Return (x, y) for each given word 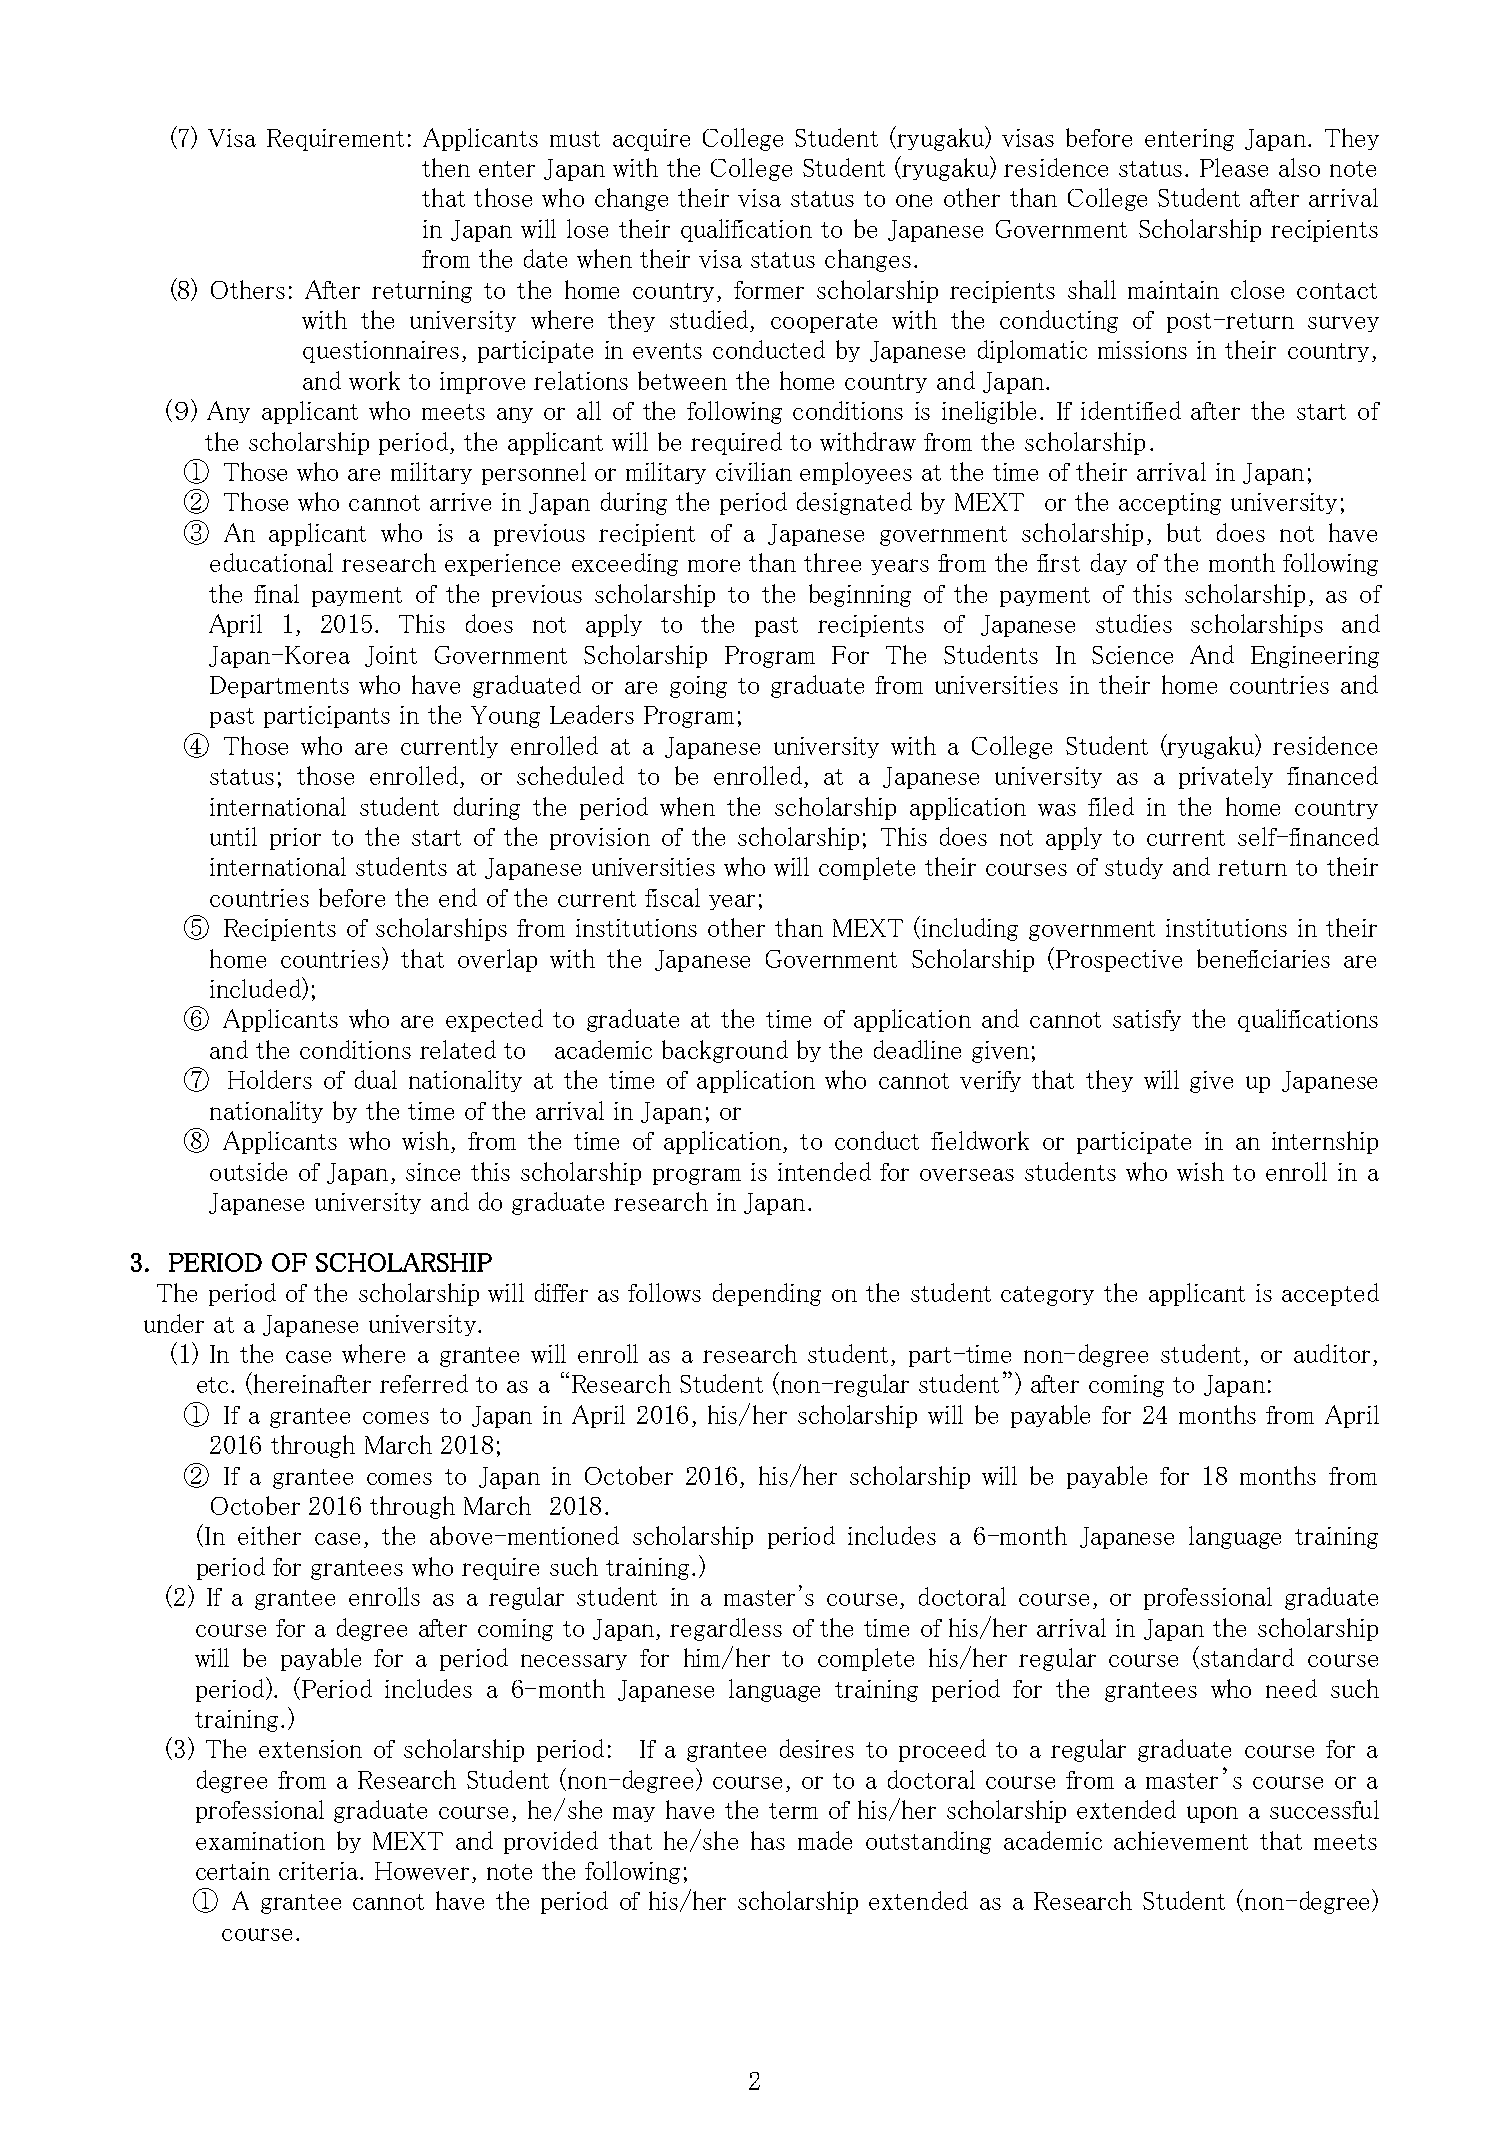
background (725, 1051)
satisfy (1147, 1020)
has (768, 1840)
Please (1234, 167)
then (446, 167)
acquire (651, 140)
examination (260, 1841)
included (256, 988)
